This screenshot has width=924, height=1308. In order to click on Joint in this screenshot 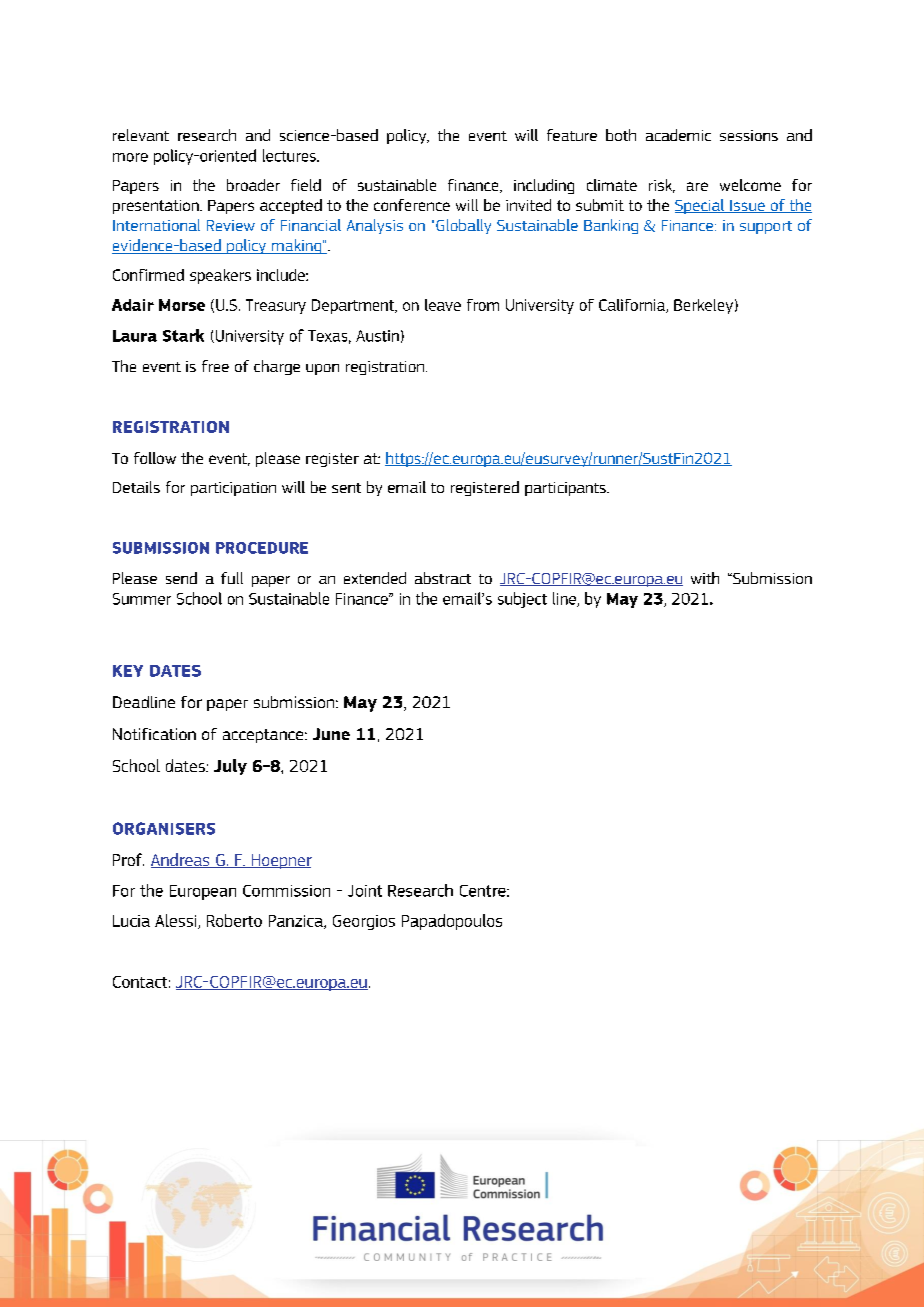, I will do `click(365, 891)`.
